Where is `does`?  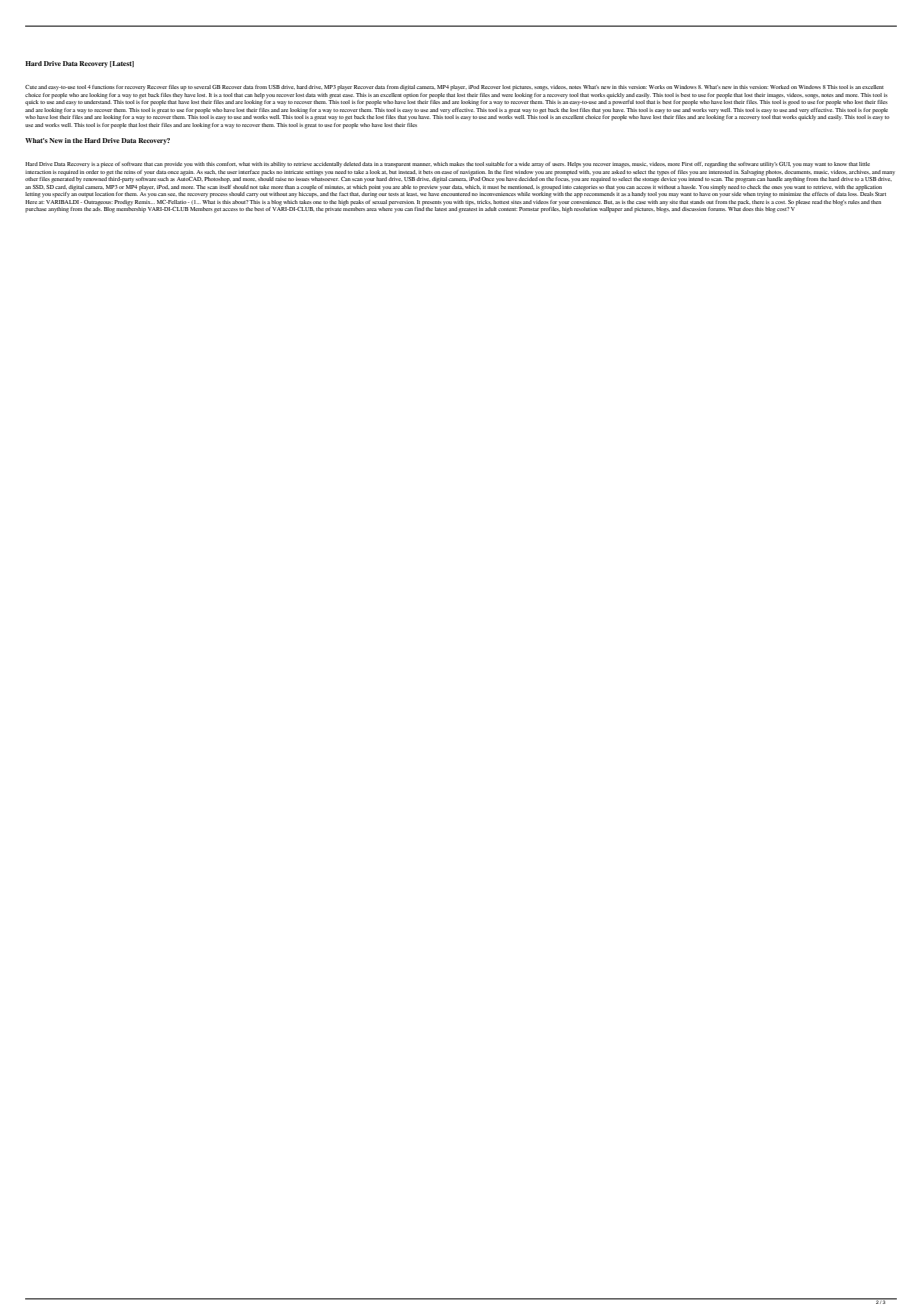
does is located at coordinates (748, 209).
